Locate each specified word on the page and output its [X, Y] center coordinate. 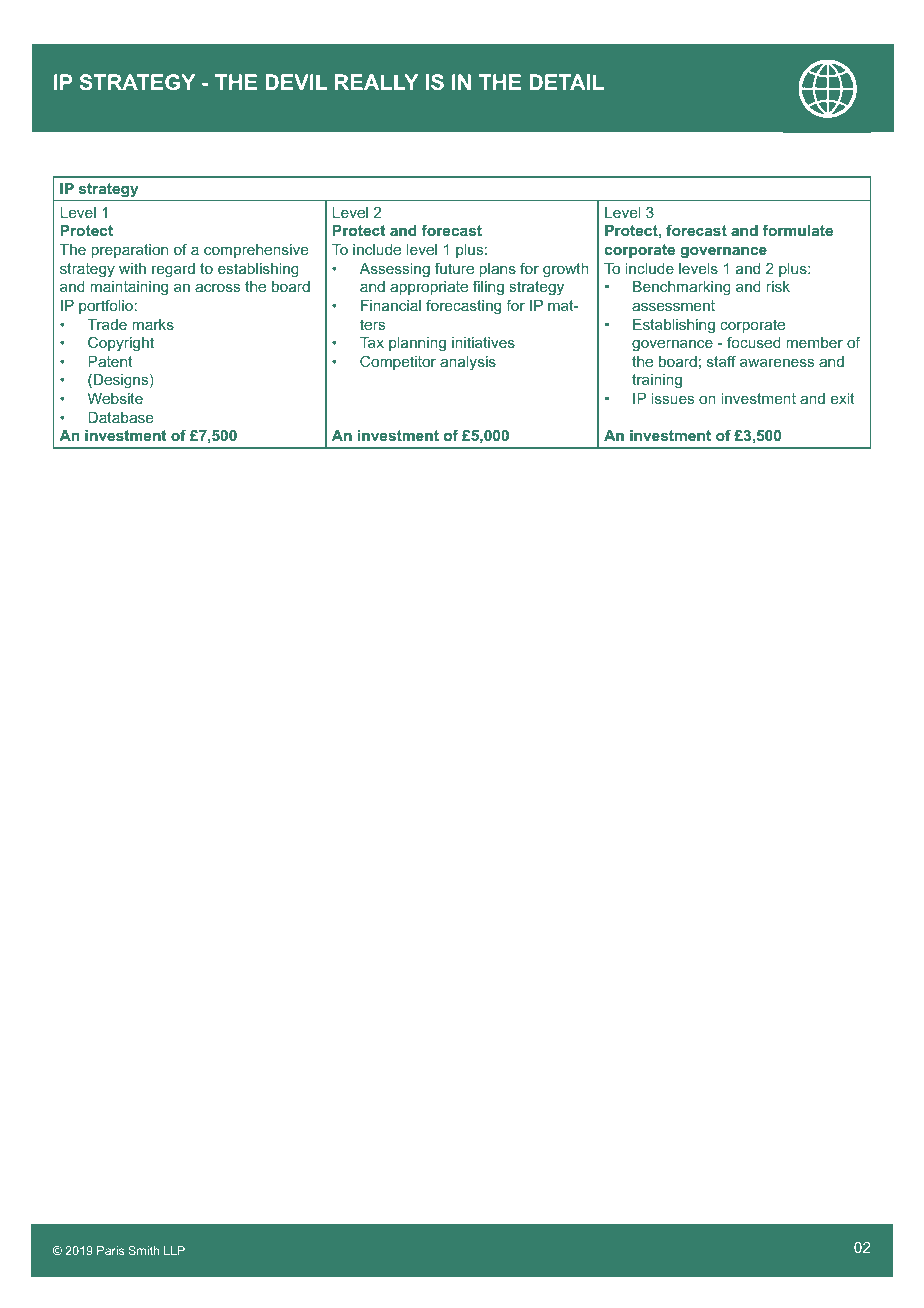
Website [115, 398]
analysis [468, 363]
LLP [174, 1250]
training [657, 381]
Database [120, 417]
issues [672, 398]
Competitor [398, 362]
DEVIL [296, 82]
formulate [798, 230]
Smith [143, 1250]
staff [721, 361]
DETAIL [566, 82]
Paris [110, 1250]
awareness [777, 363]
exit [842, 398]
